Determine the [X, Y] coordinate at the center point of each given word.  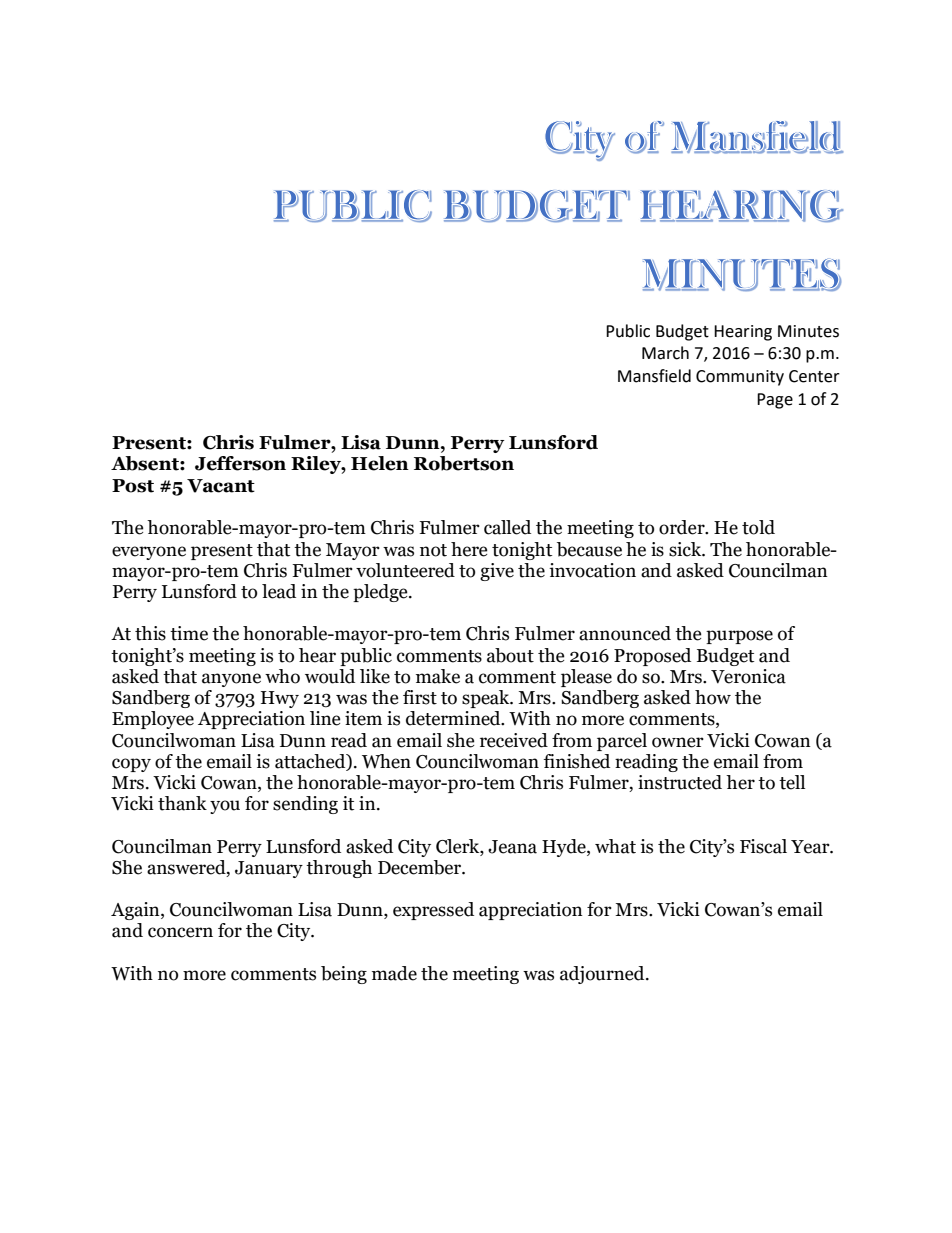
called [507, 527]
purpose [739, 637]
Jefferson [240, 463]
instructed [680, 782]
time [189, 633]
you [225, 807]
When [386, 761]
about [510, 655]
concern [180, 932]
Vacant [221, 486]
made [394, 973]
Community [740, 378]
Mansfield [654, 376]
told [758, 527]
